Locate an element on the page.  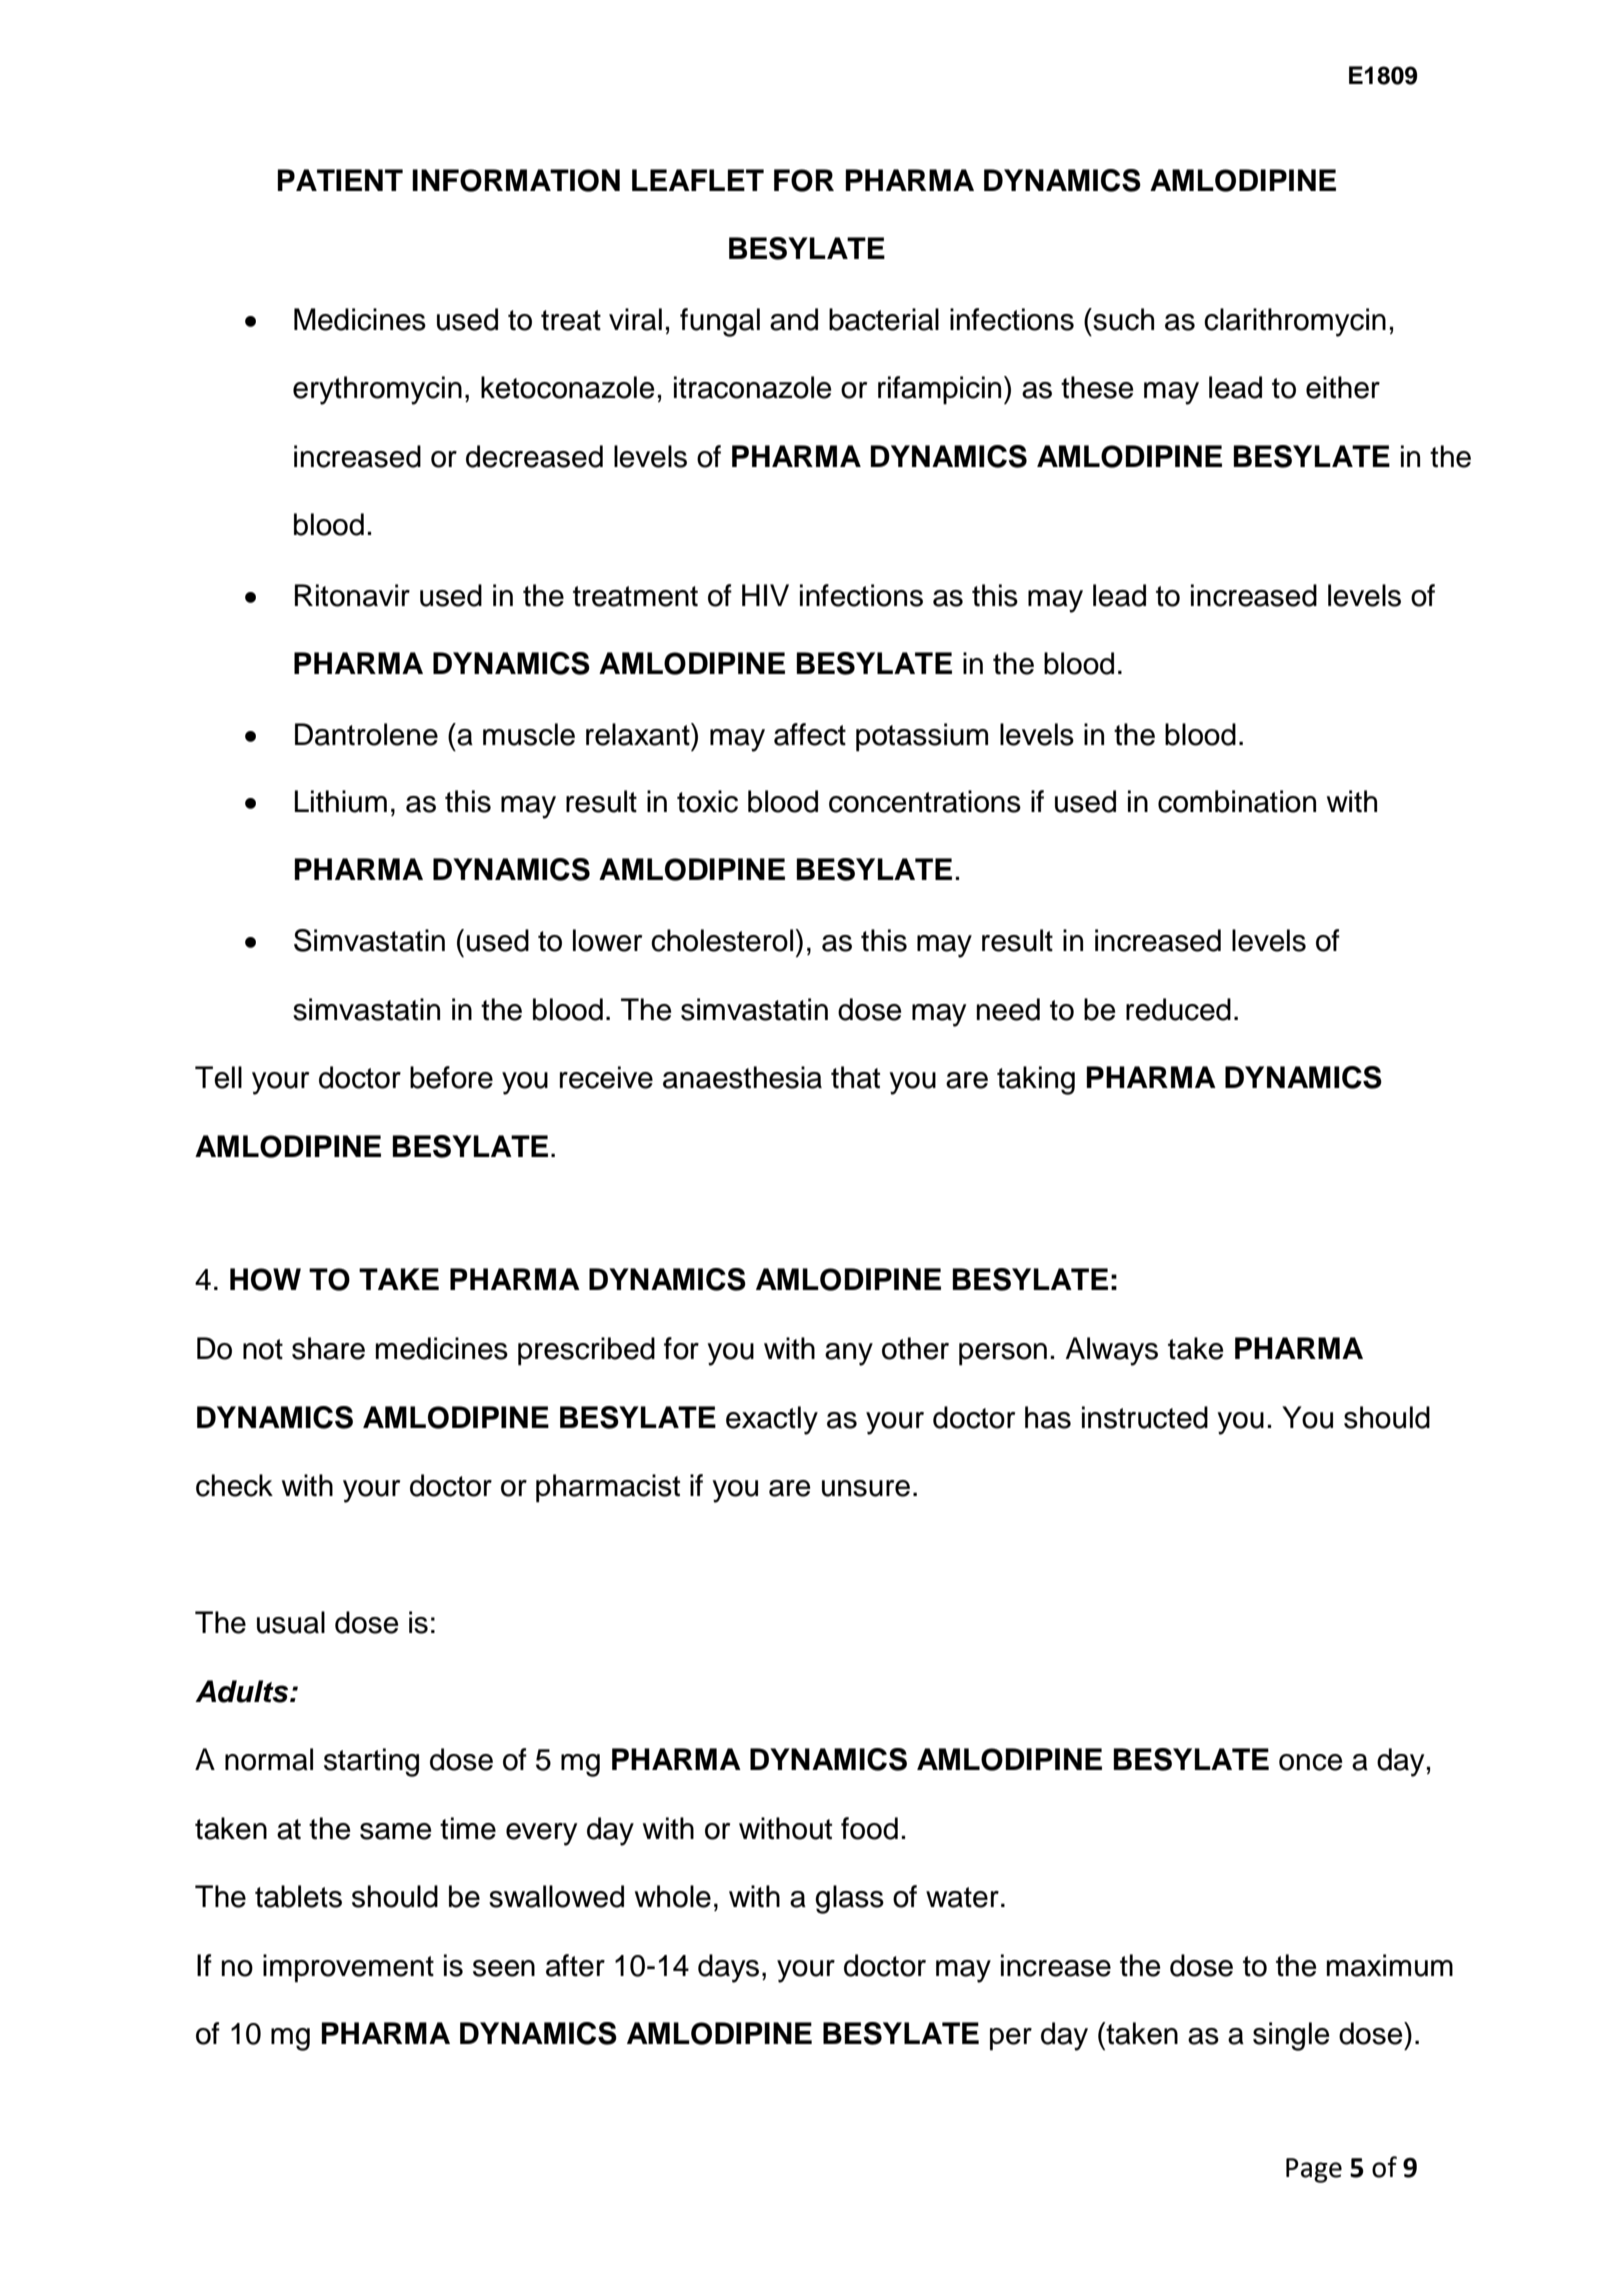
combination is located at coordinates (1237, 801).
